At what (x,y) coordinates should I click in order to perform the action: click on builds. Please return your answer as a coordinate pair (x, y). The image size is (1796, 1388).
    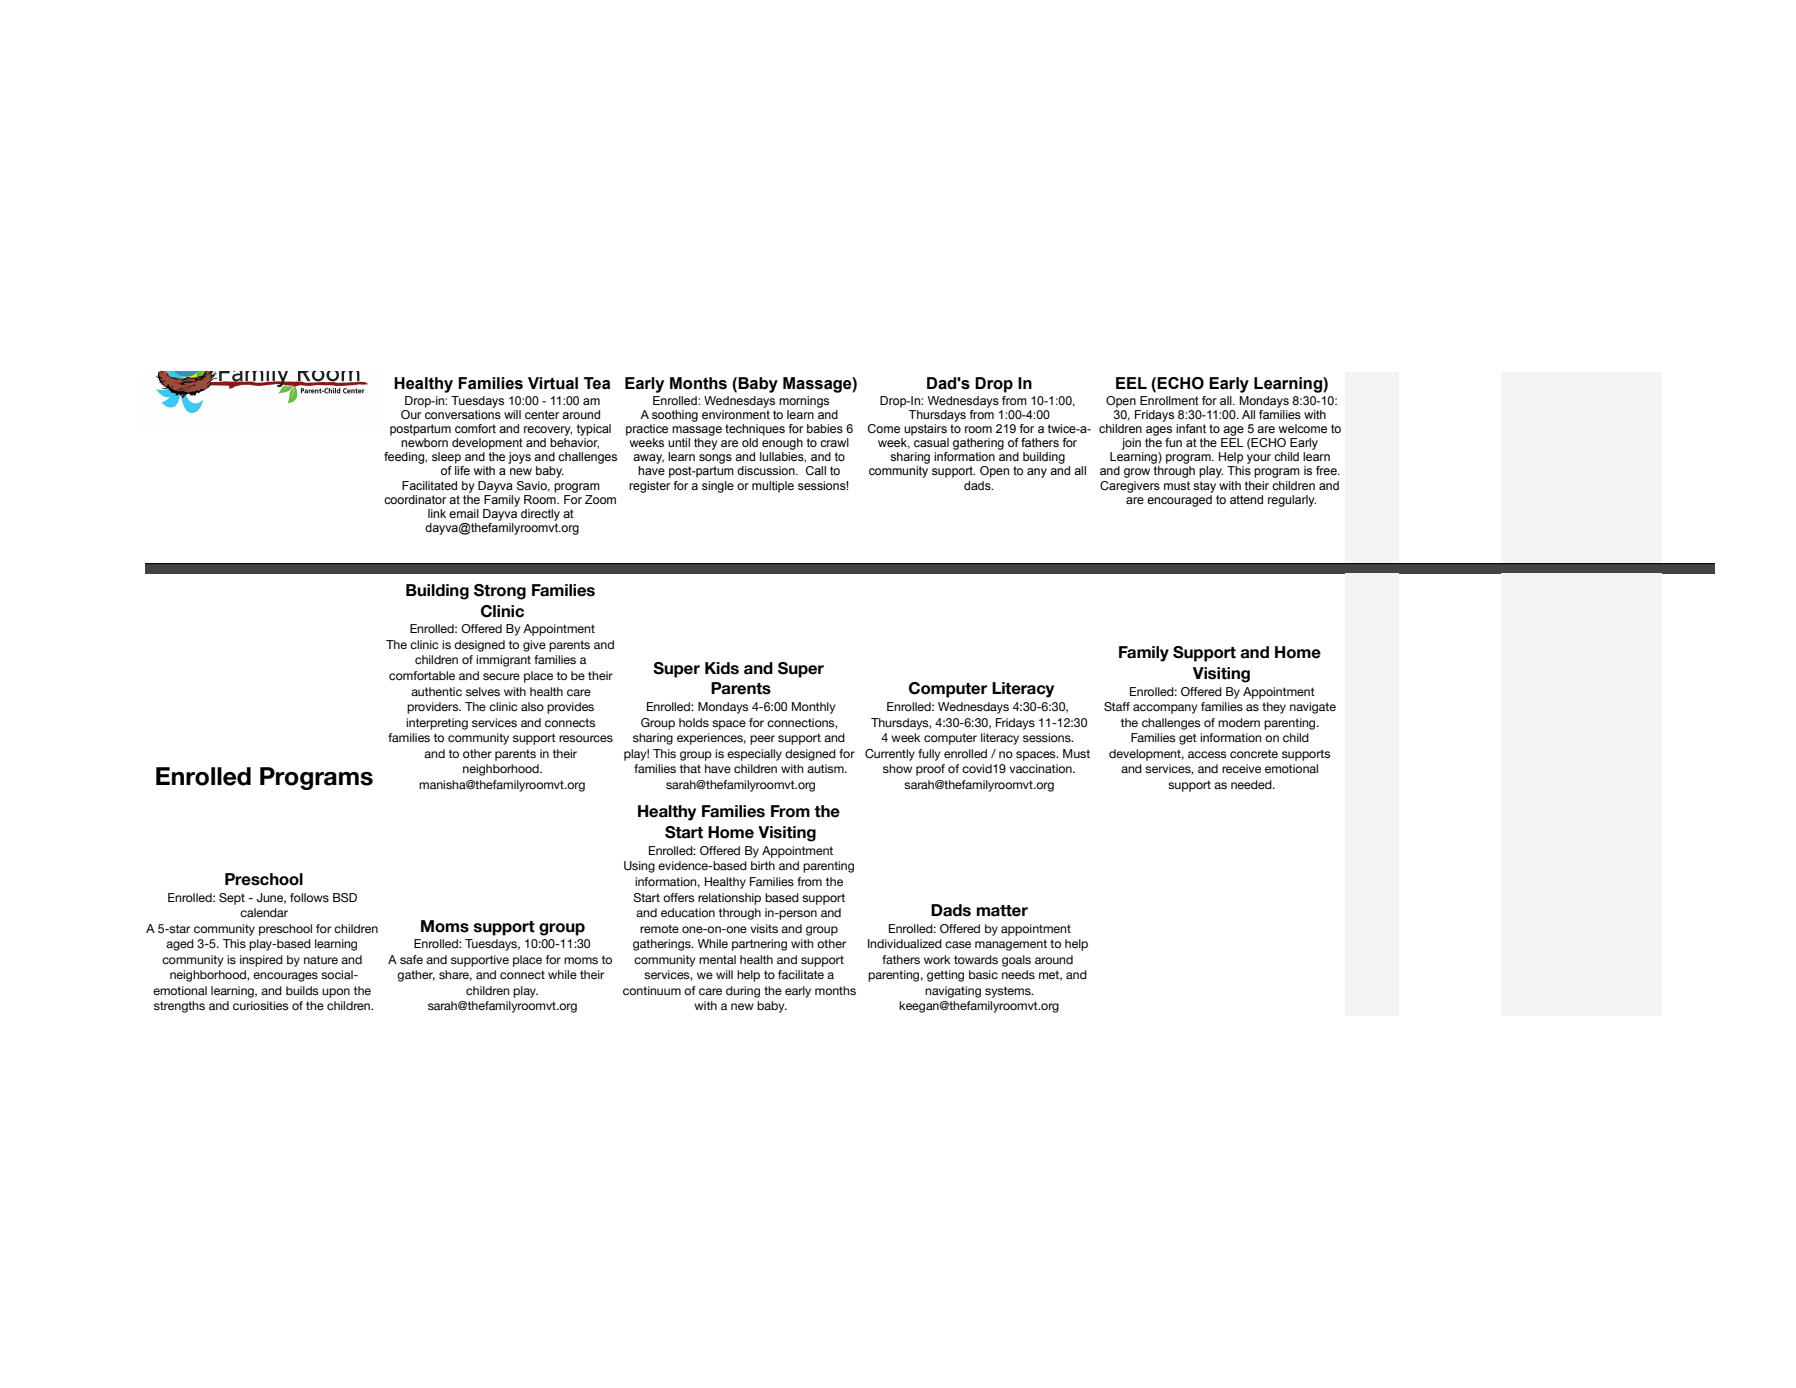
    Looking at the image, I should click on (302, 990).
